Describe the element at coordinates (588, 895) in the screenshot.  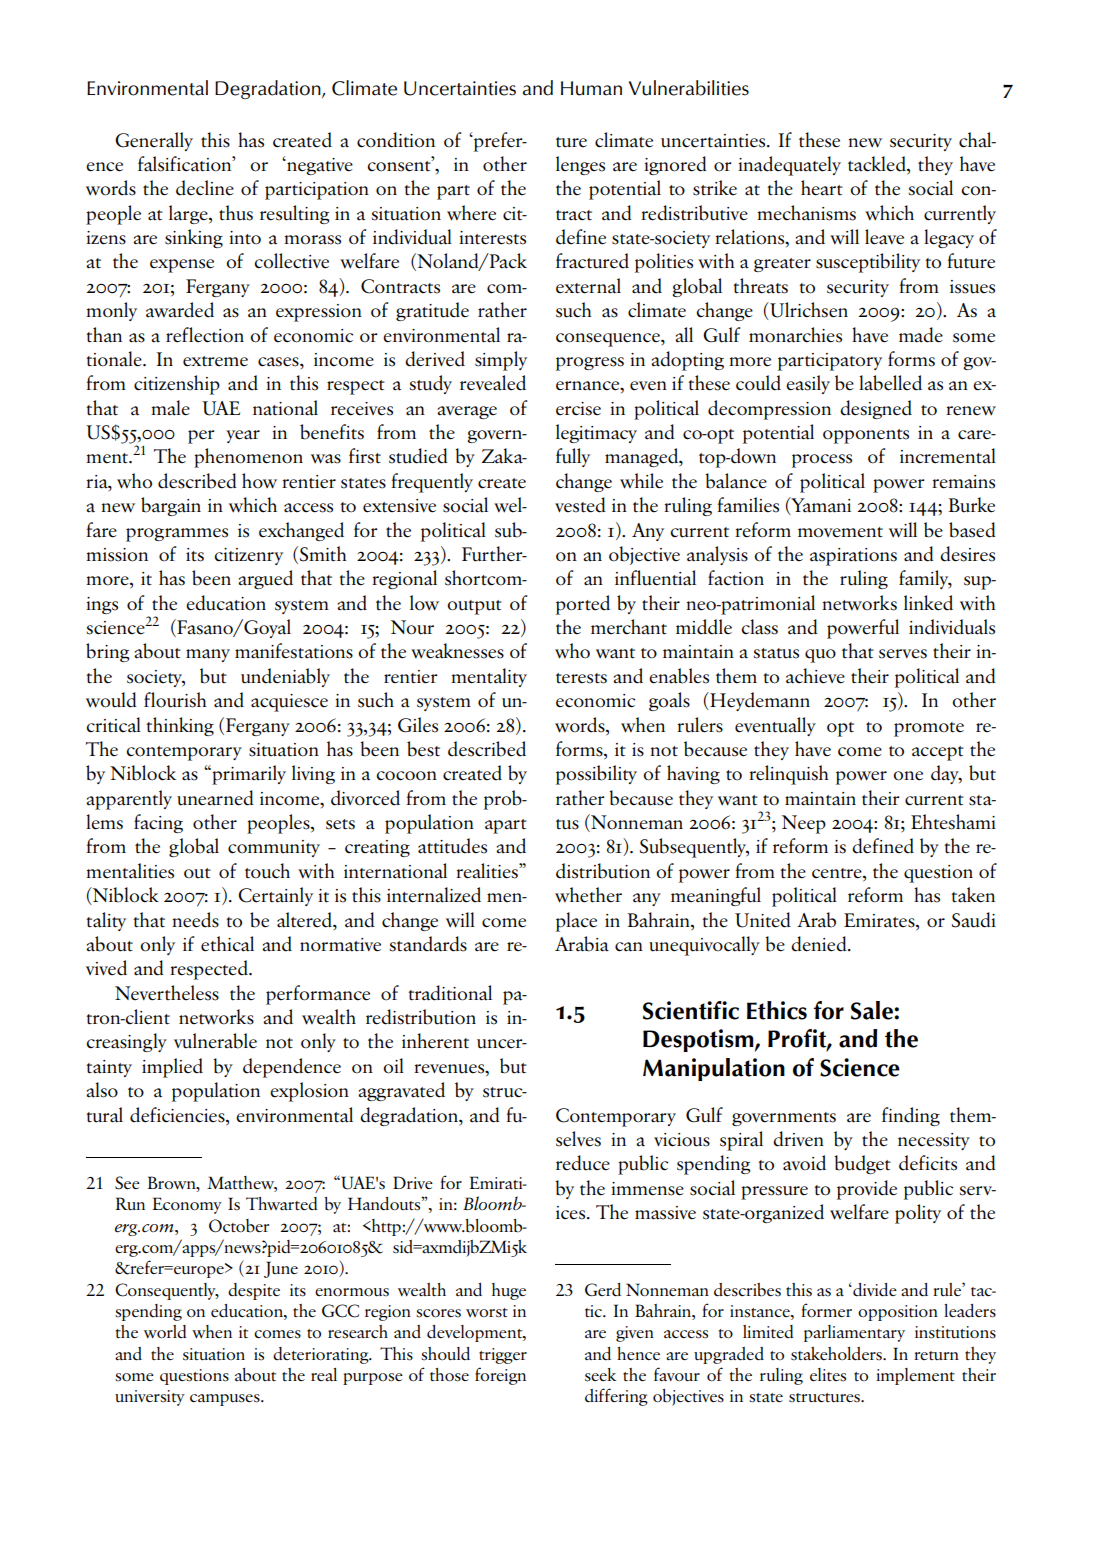
I see `whether` at that location.
